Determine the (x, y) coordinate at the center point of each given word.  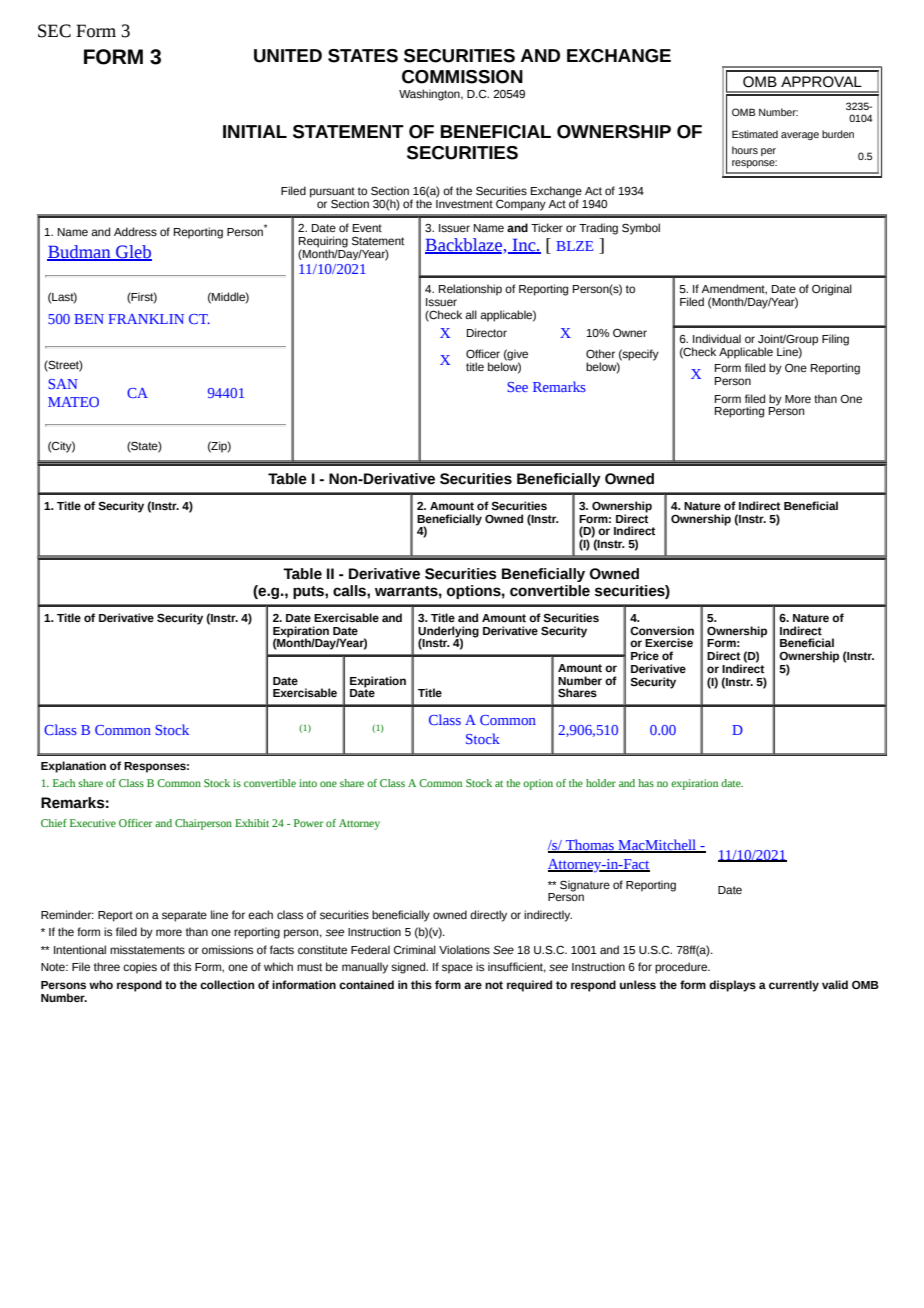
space (457, 969)
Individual (717, 338)
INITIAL (255, 131)
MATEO (73, 402)
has (646, 783)
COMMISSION (462, 77)
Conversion (662, 631)
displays (732, 986)
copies (140, 968)
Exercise (669, 642)
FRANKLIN (146, 319)
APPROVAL (821, 82)
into (308, 783)
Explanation (73, 767)
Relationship (470, 290)
